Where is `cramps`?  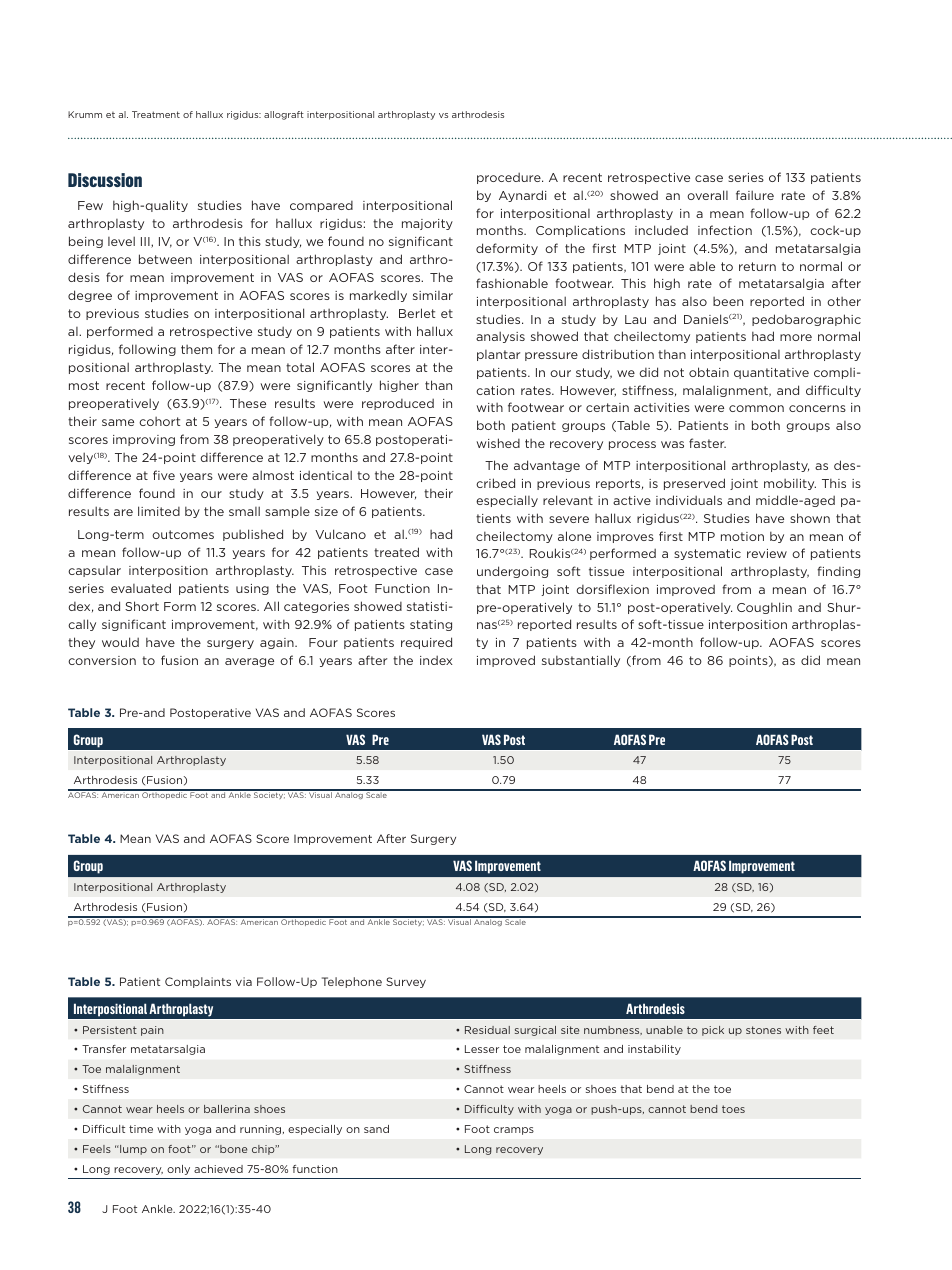
cramps is located at coordinates (514, 1131).
